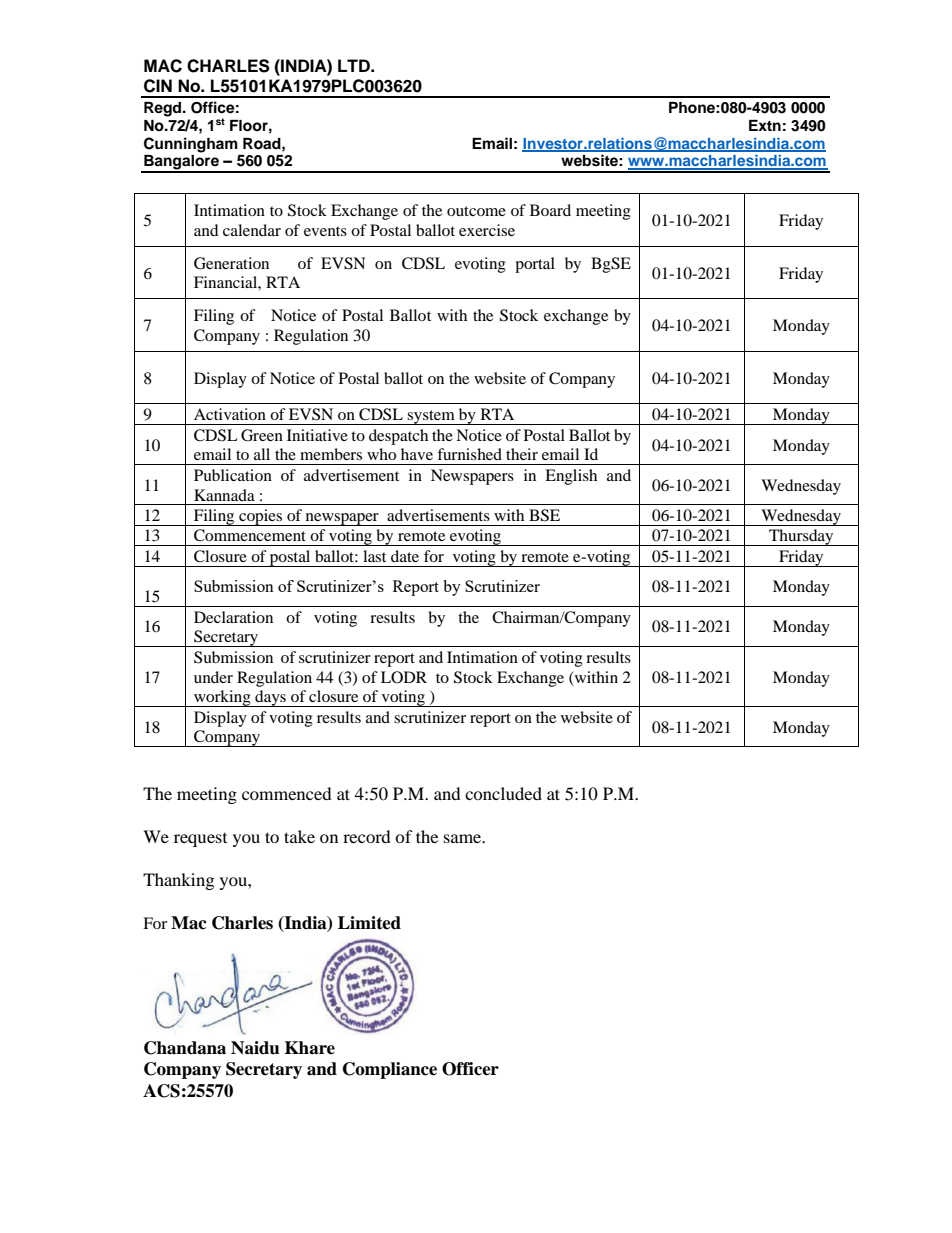 This page has height=1233, width=952. I want to click on same, so click(464, 838).
